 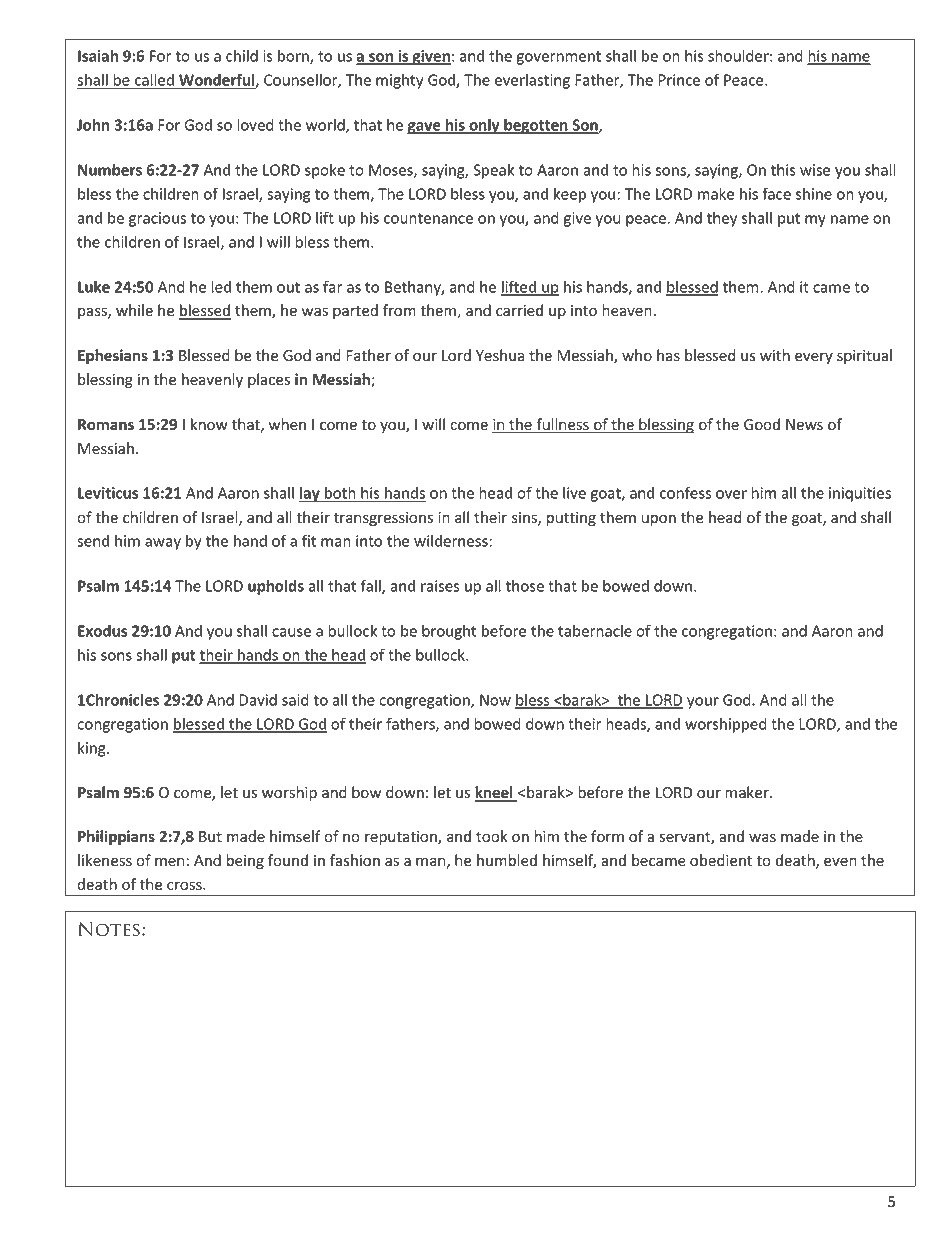 I want to click on Leviticus, so click(x=108, y=493).
